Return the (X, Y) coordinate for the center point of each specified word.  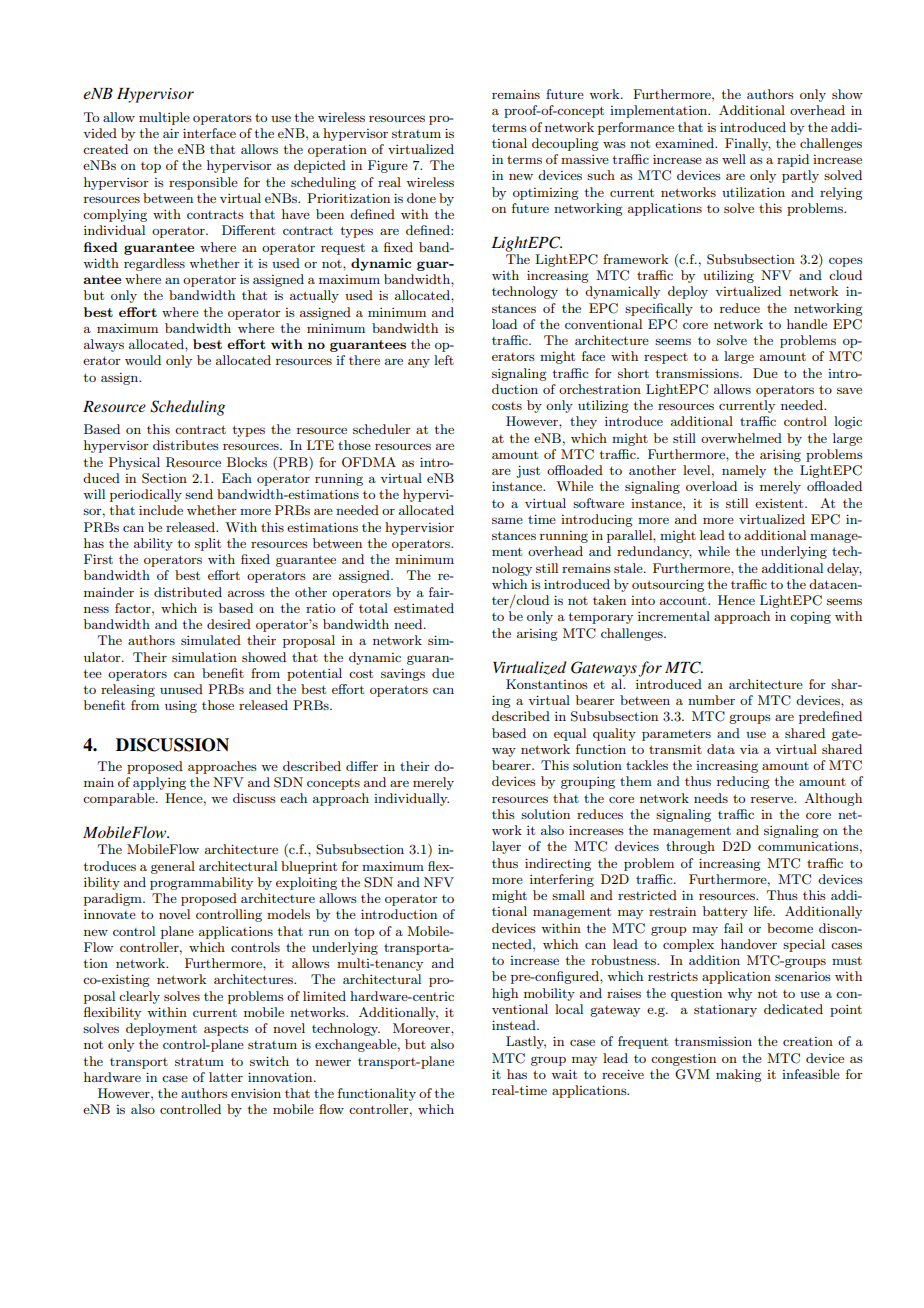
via (749, 749)
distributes (186, 445)
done (421, 198)
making (739, 1075)
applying (159, 783)
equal (570, 734)
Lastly (526, 1042)
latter (226, 1077)
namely (744, 471)
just (528, 471)
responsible (203, 183)
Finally (748, 144)
